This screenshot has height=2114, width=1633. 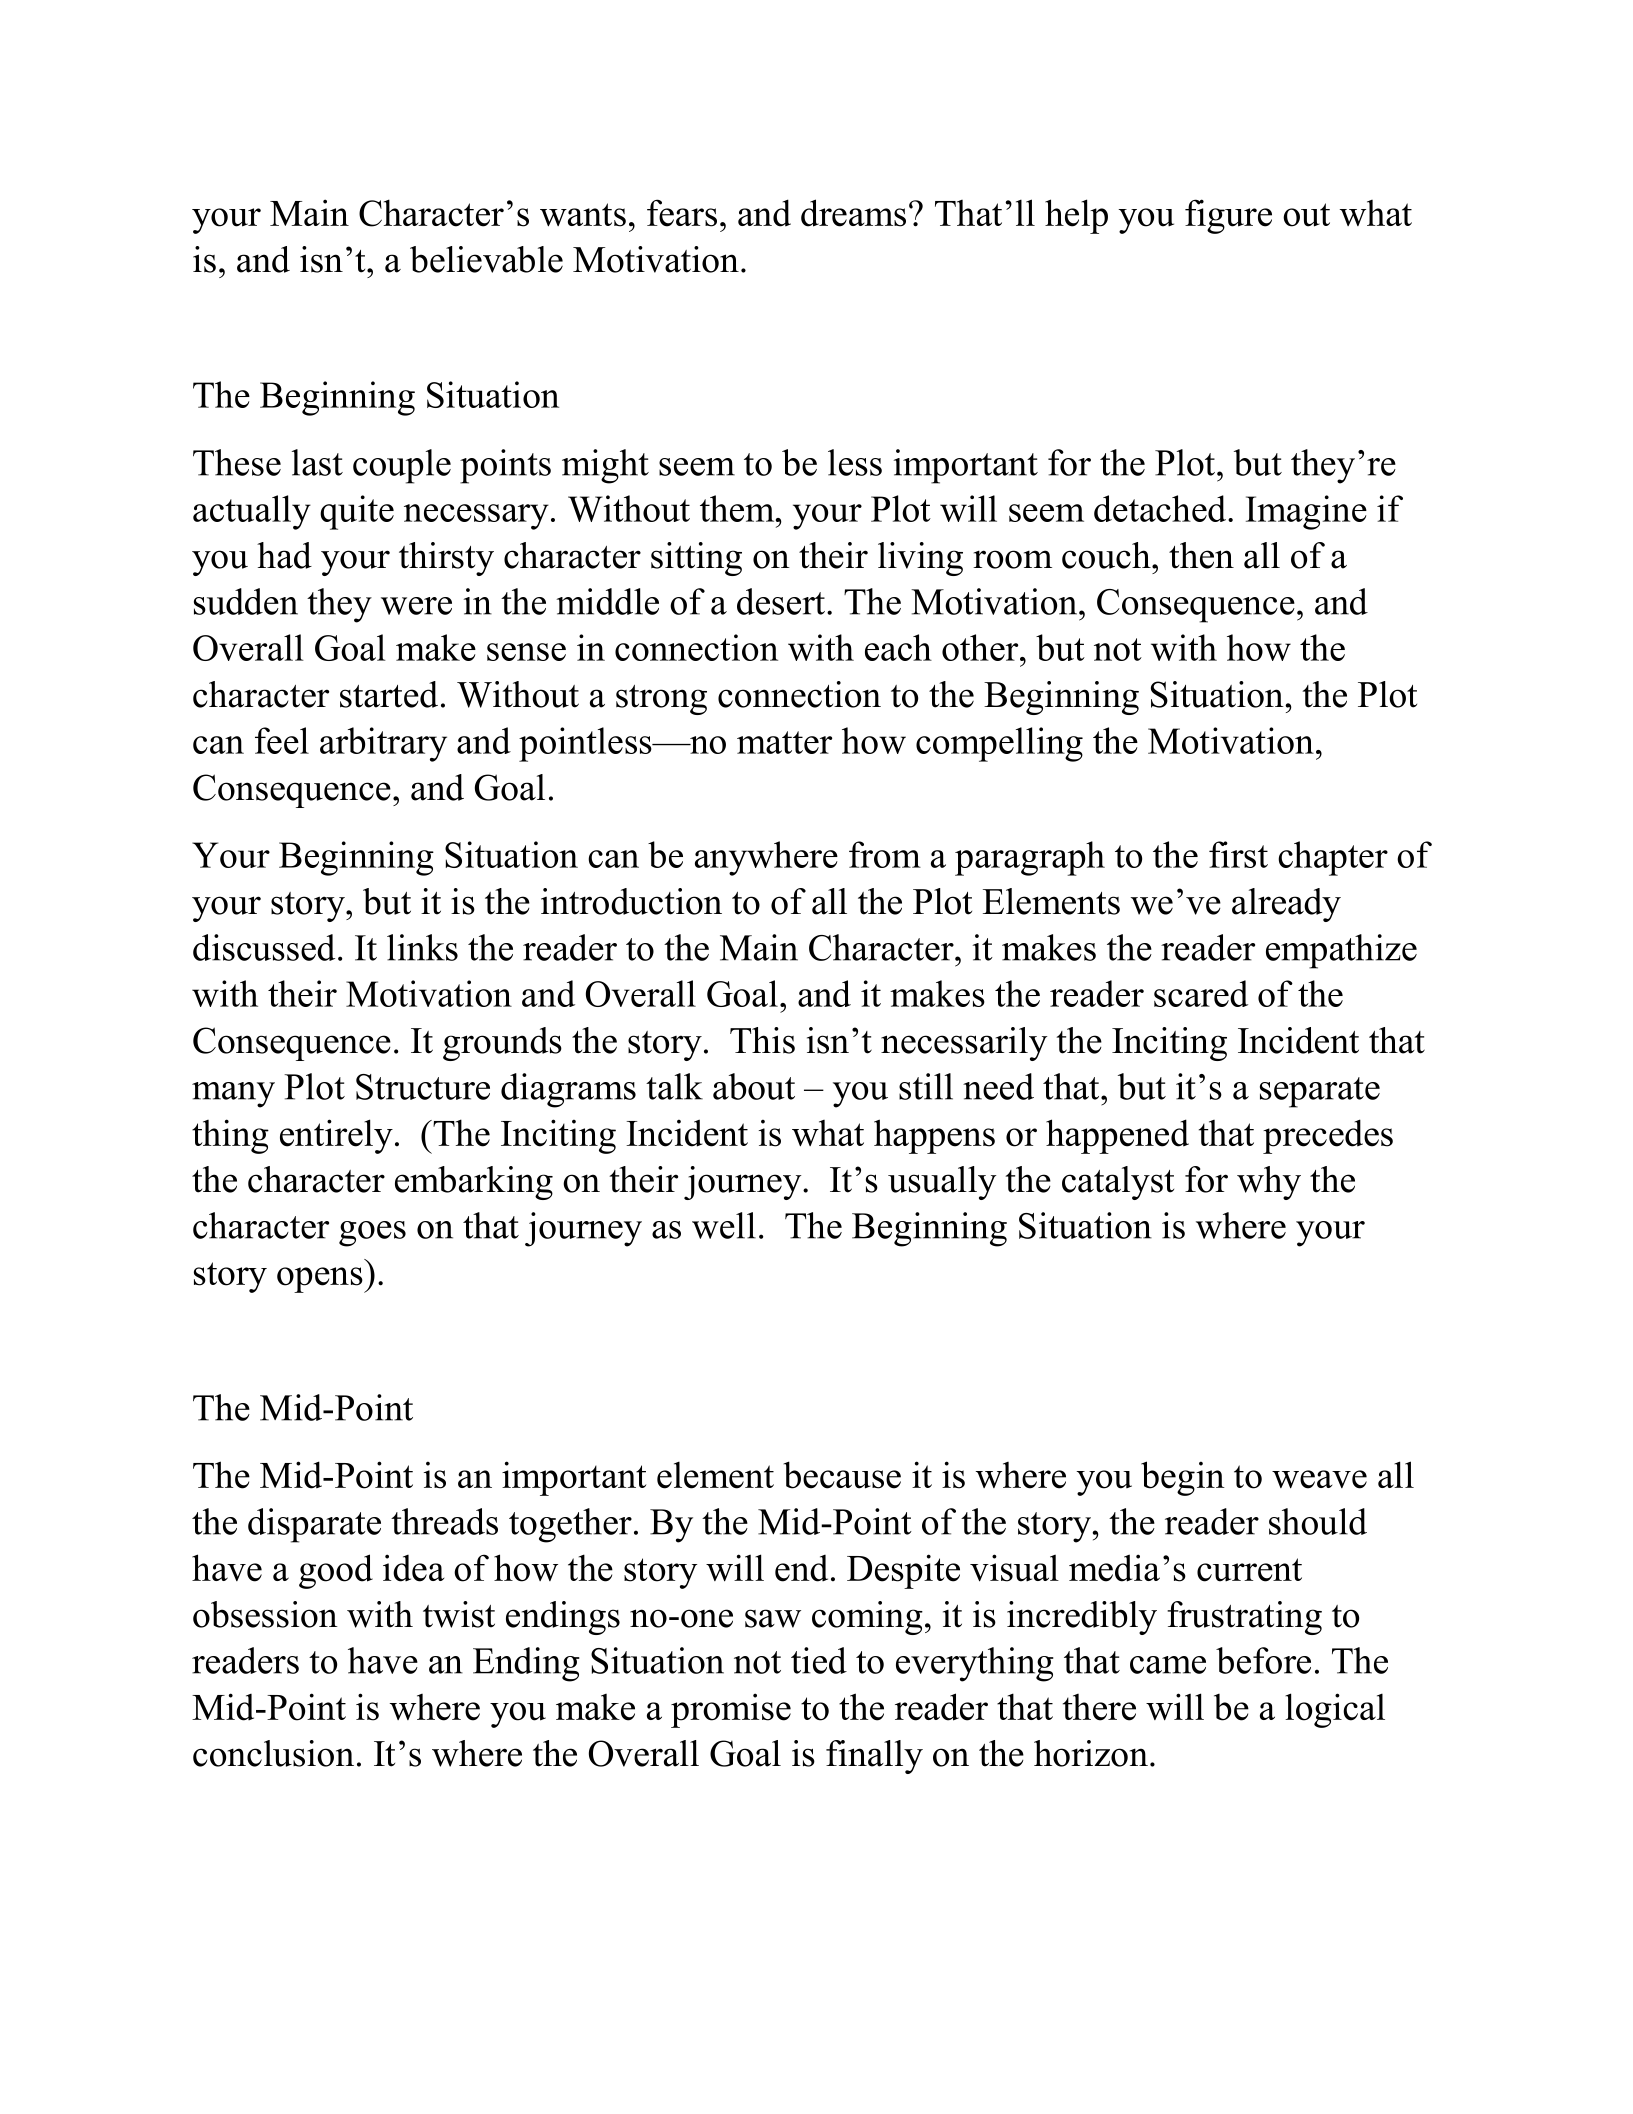 What do you see at coordinates (853, 213) in the screenshot?
I see `dreams` at bounding box center [853, 213].
